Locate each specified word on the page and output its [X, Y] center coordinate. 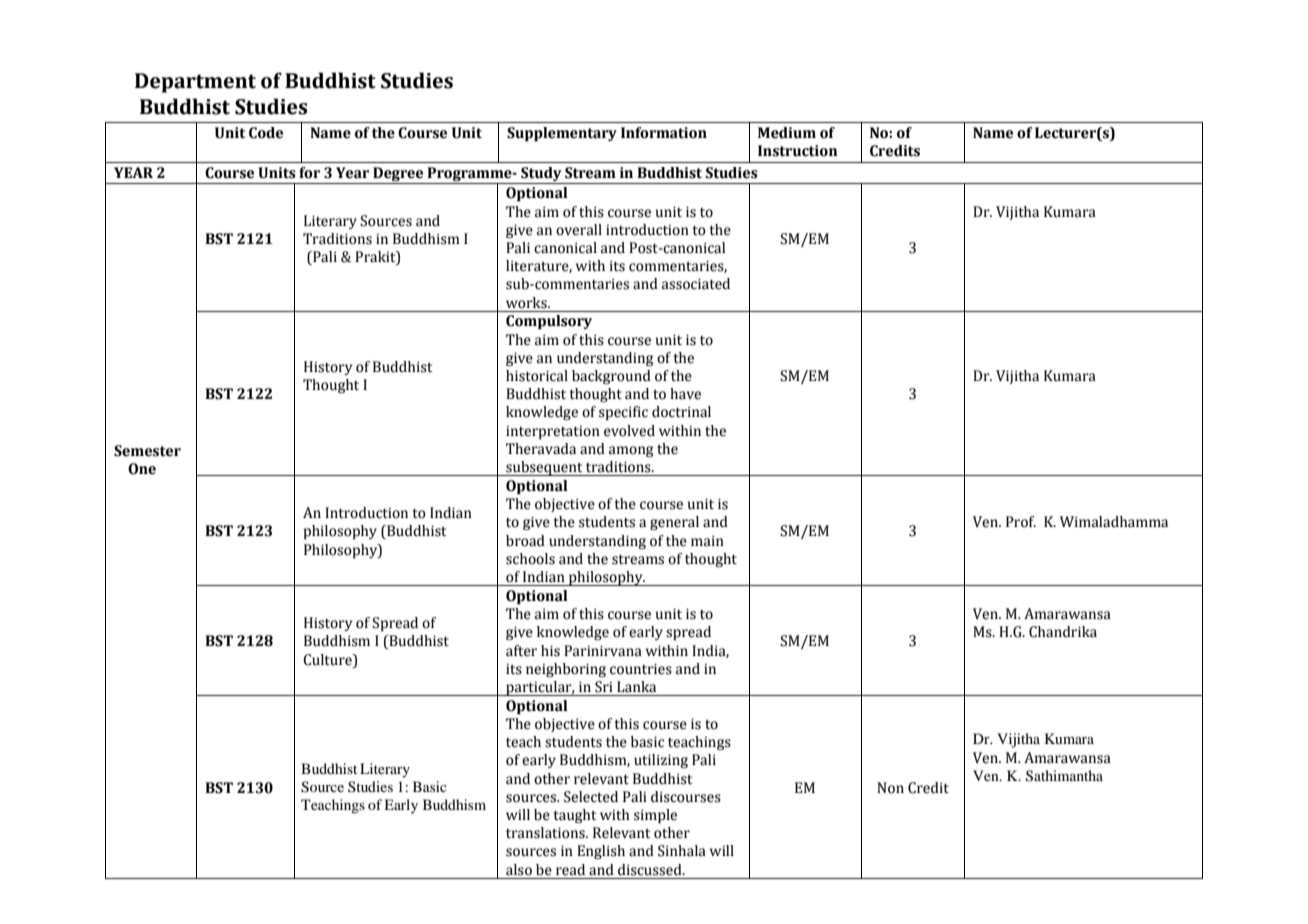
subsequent [544, 468]
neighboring [566, 670]
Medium [787, 133]
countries [641, 669]
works [527, 303]
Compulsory [549, 322]
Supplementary [562, 134]
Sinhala [682, 851]
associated [696, 284]
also [519, 870]
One [142, 469]
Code [266, 133]
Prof [1021, 522]
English [601, 852]
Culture [328, 660]
